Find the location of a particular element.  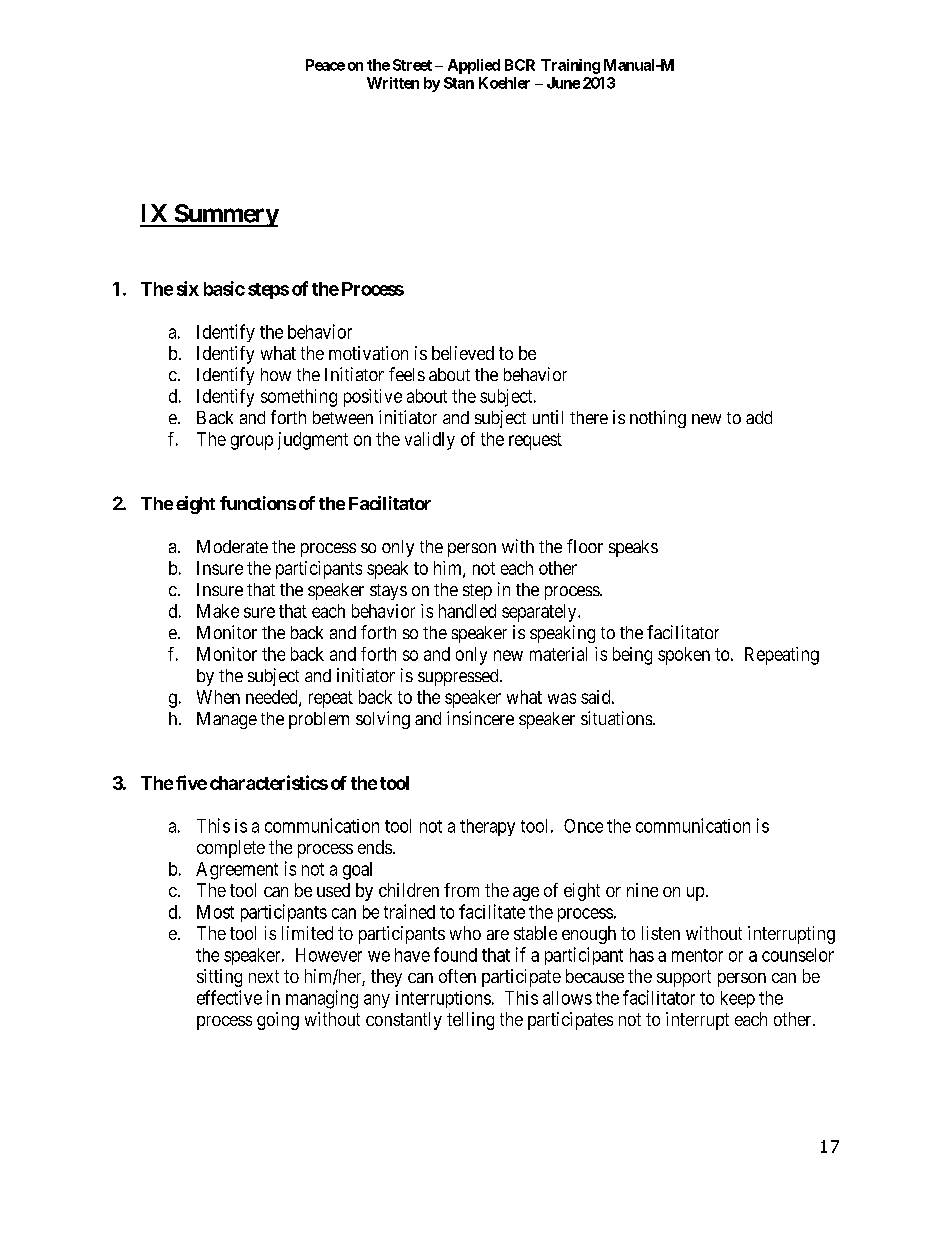

Training is located at coordinates (570, 66).
